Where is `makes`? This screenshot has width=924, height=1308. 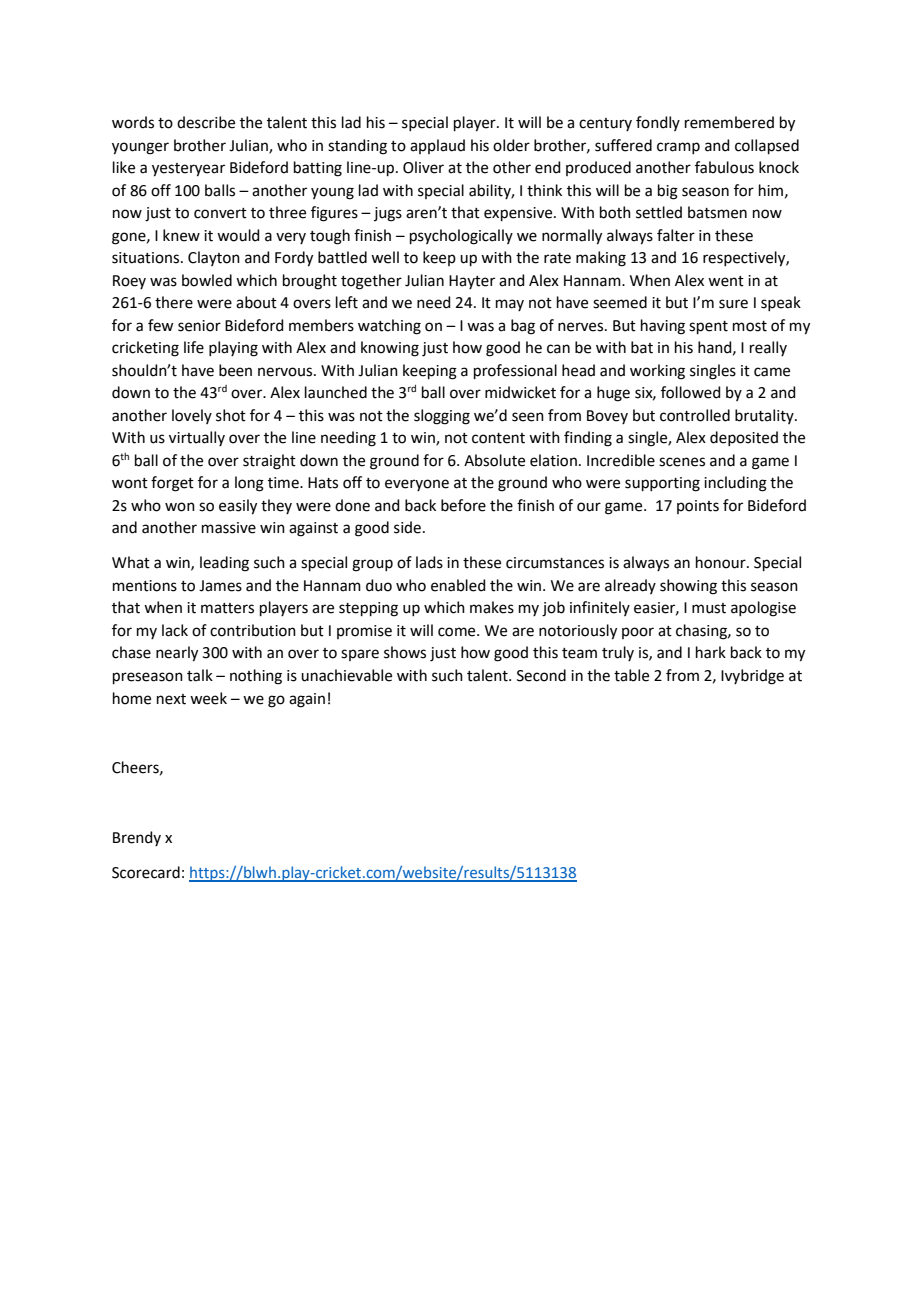 makes is located at coordinates (492, 607).
